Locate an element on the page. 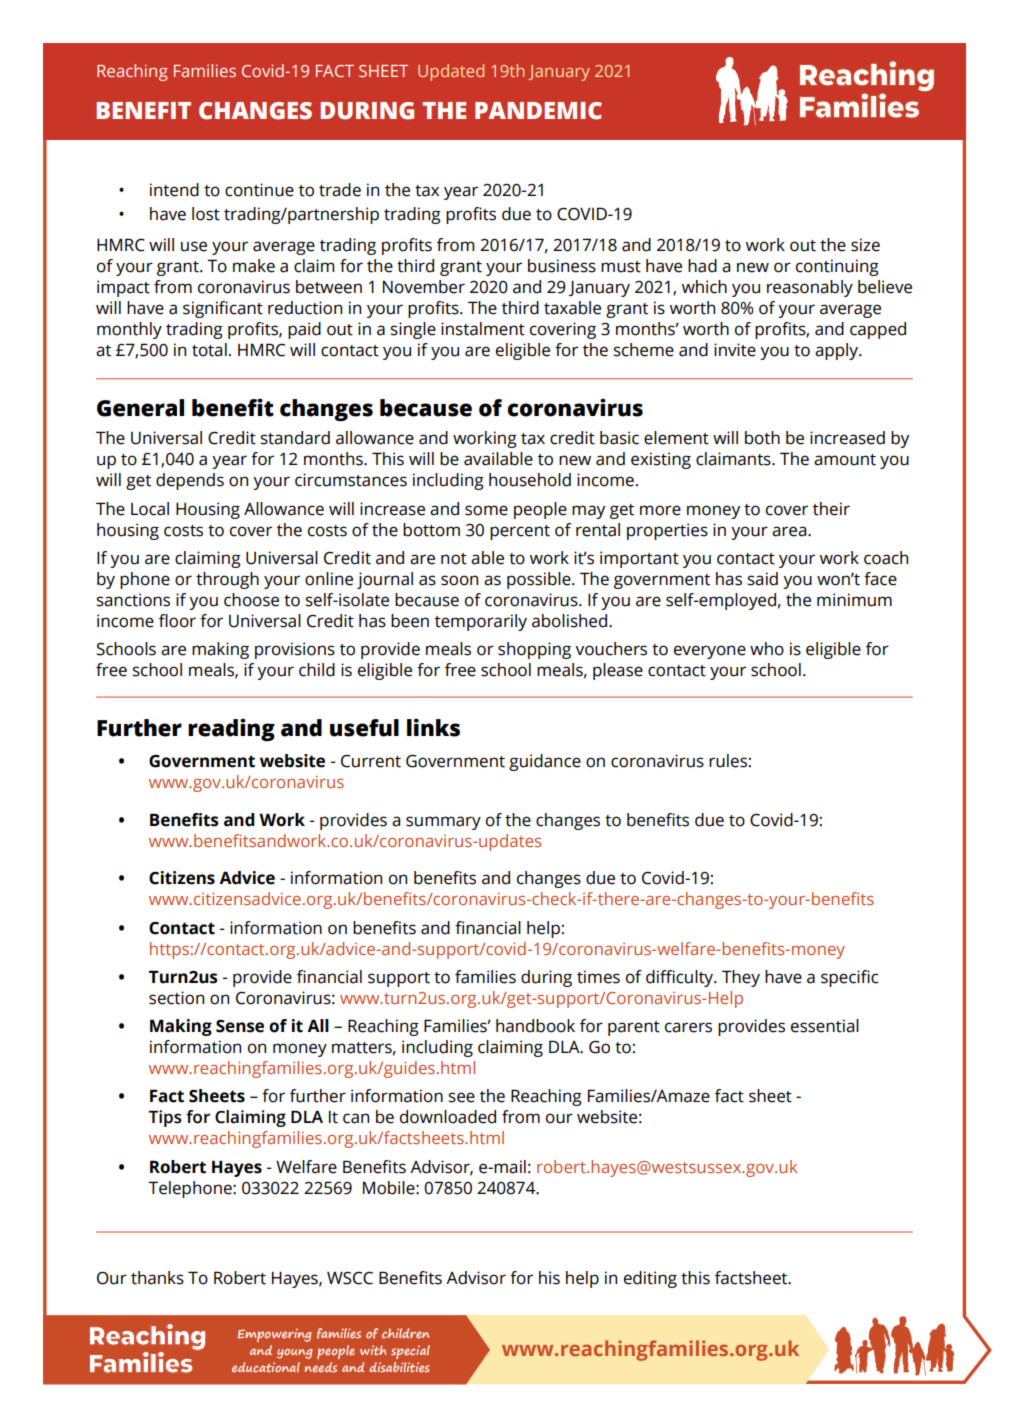 The width and height of the page is (1009, 1427). reading is located at coordinates (231, 729).
